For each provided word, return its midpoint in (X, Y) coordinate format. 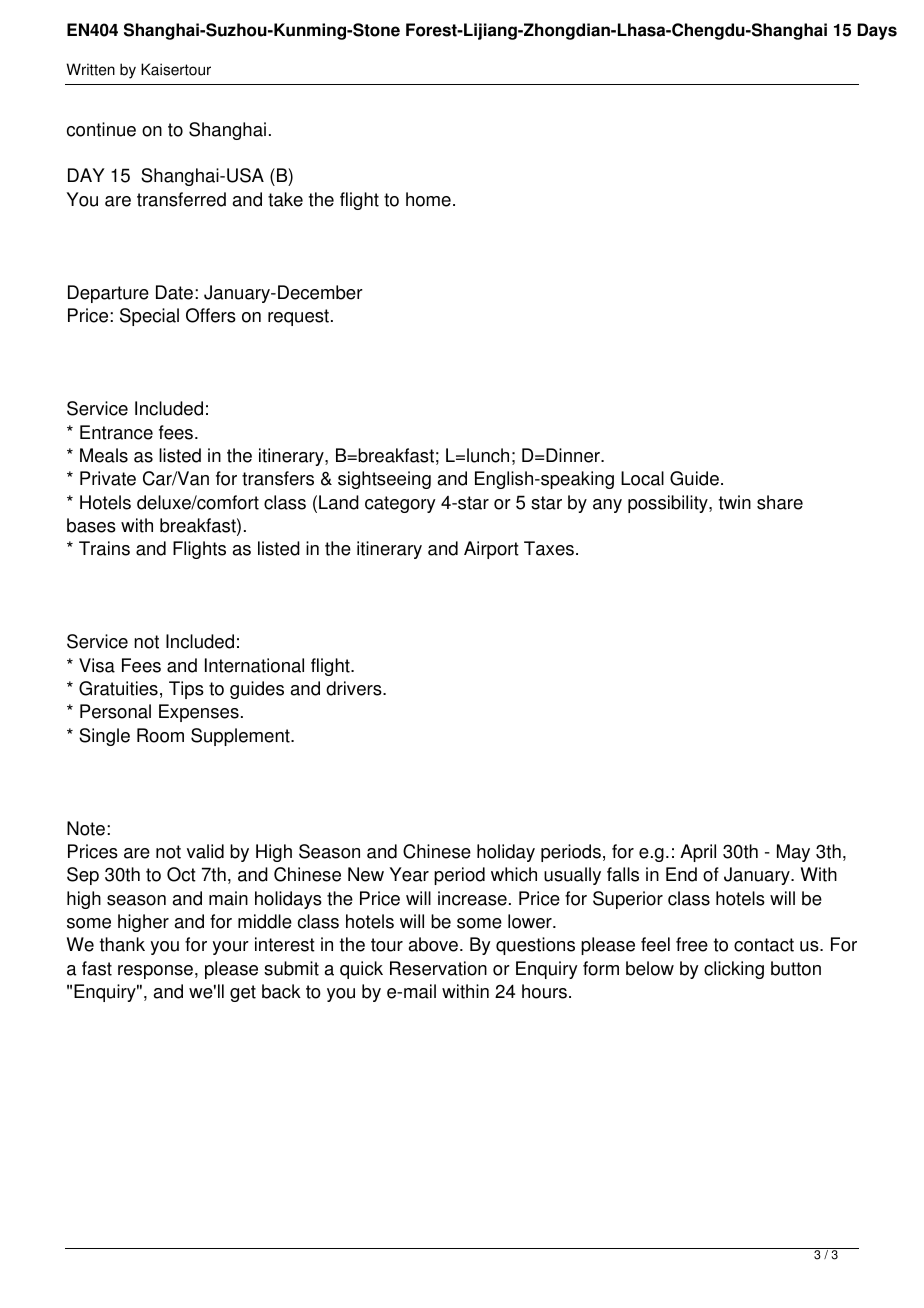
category (400, 504)
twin (735, 502)
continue (101, 129)
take (285, 199)
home (428, 199)
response (155, 972)
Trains (104, 548)
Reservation (438, 968)
